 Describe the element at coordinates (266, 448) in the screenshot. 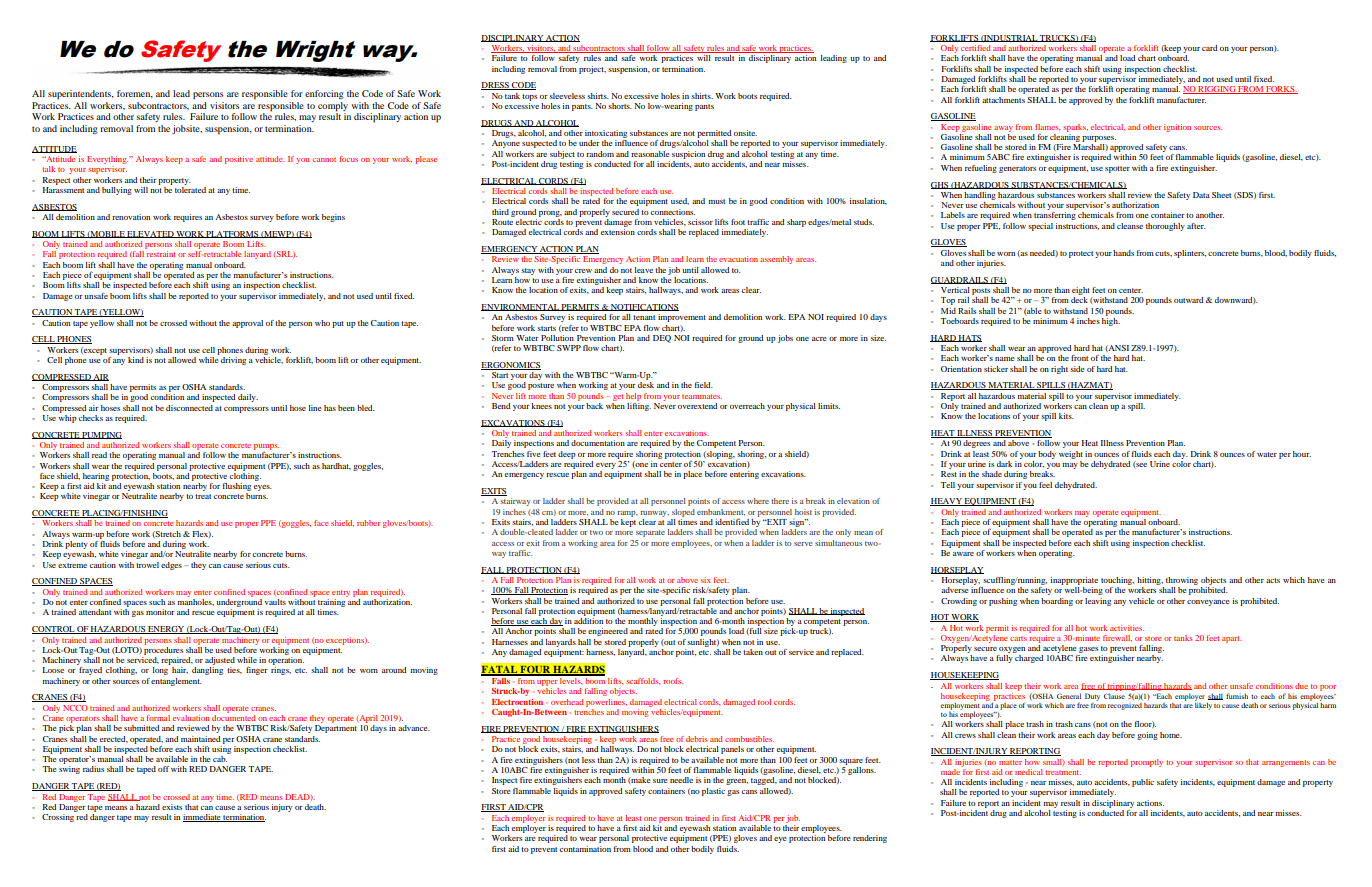

I see `pumps` at that location.
